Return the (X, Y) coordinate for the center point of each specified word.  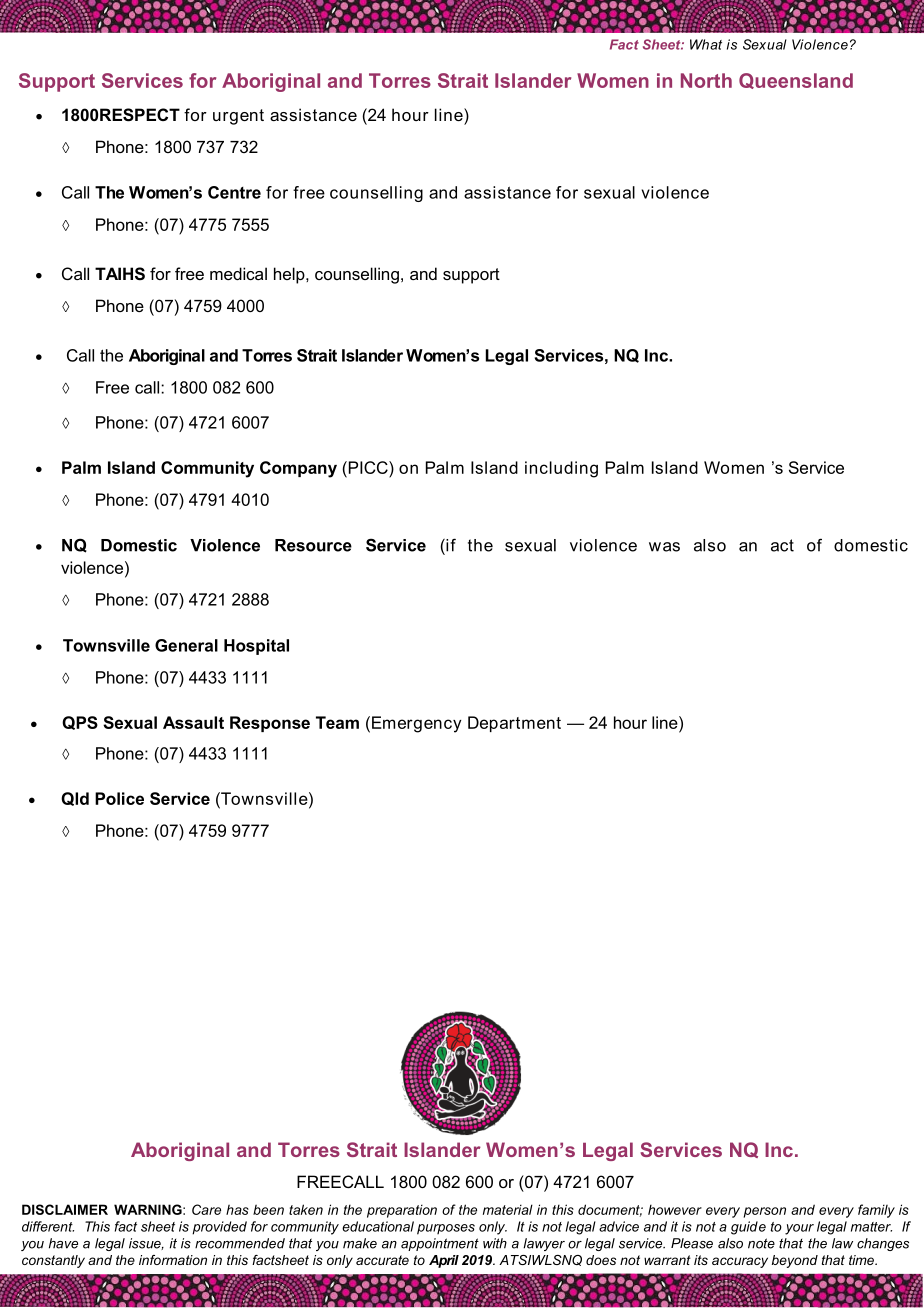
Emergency (416, 724)
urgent (238, 117)
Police (119, 798)
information (173, 1260)
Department (514, 724)
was (664, 547)
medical (238, 273)
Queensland (796, 81)
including (561, 469)
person (765, 1212)
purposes (446, 1229)
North (706, 80)
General (186, 645)
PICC (368, 467)
